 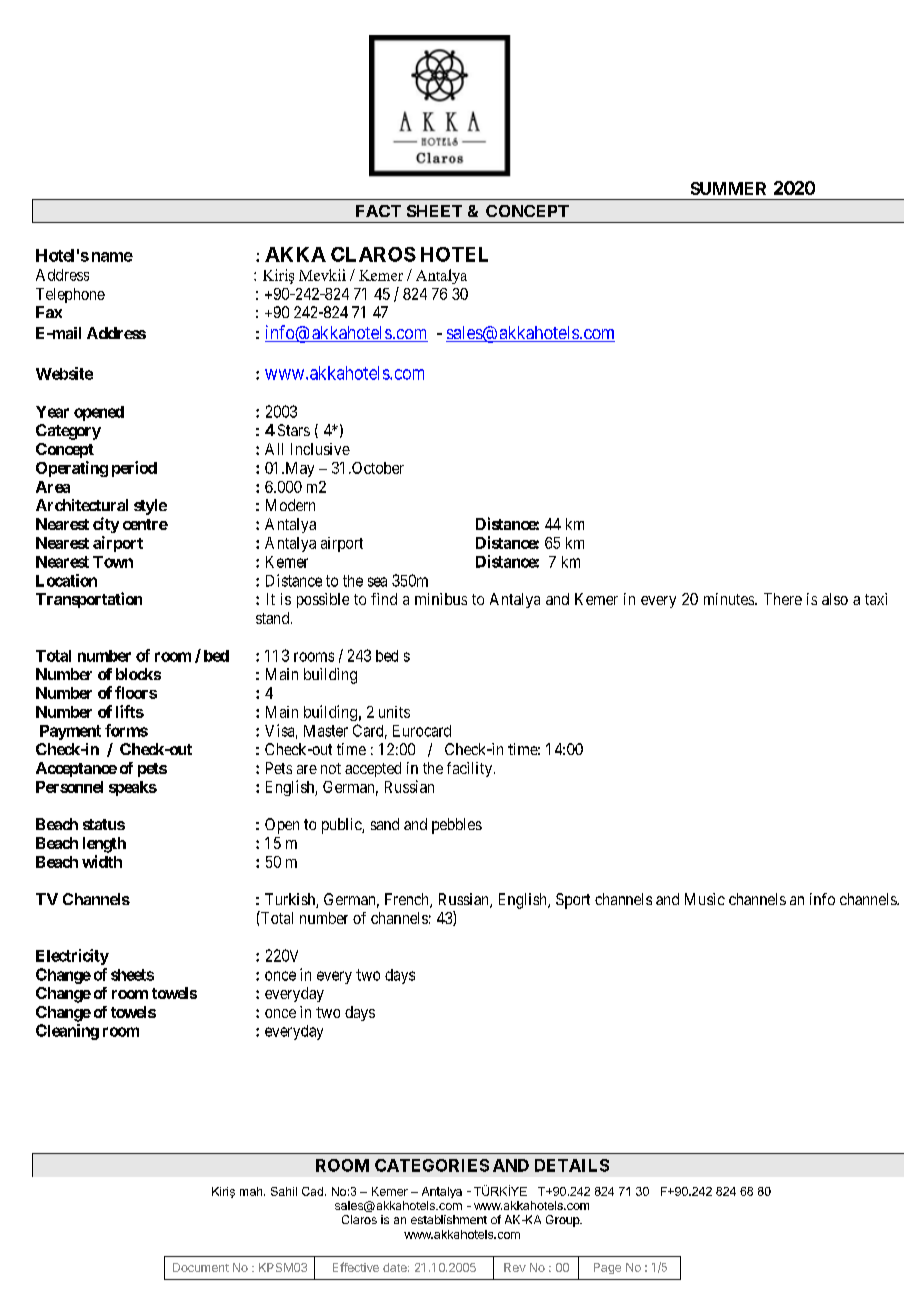 I want to click on SUMMER, so click(x=728, y=188).
